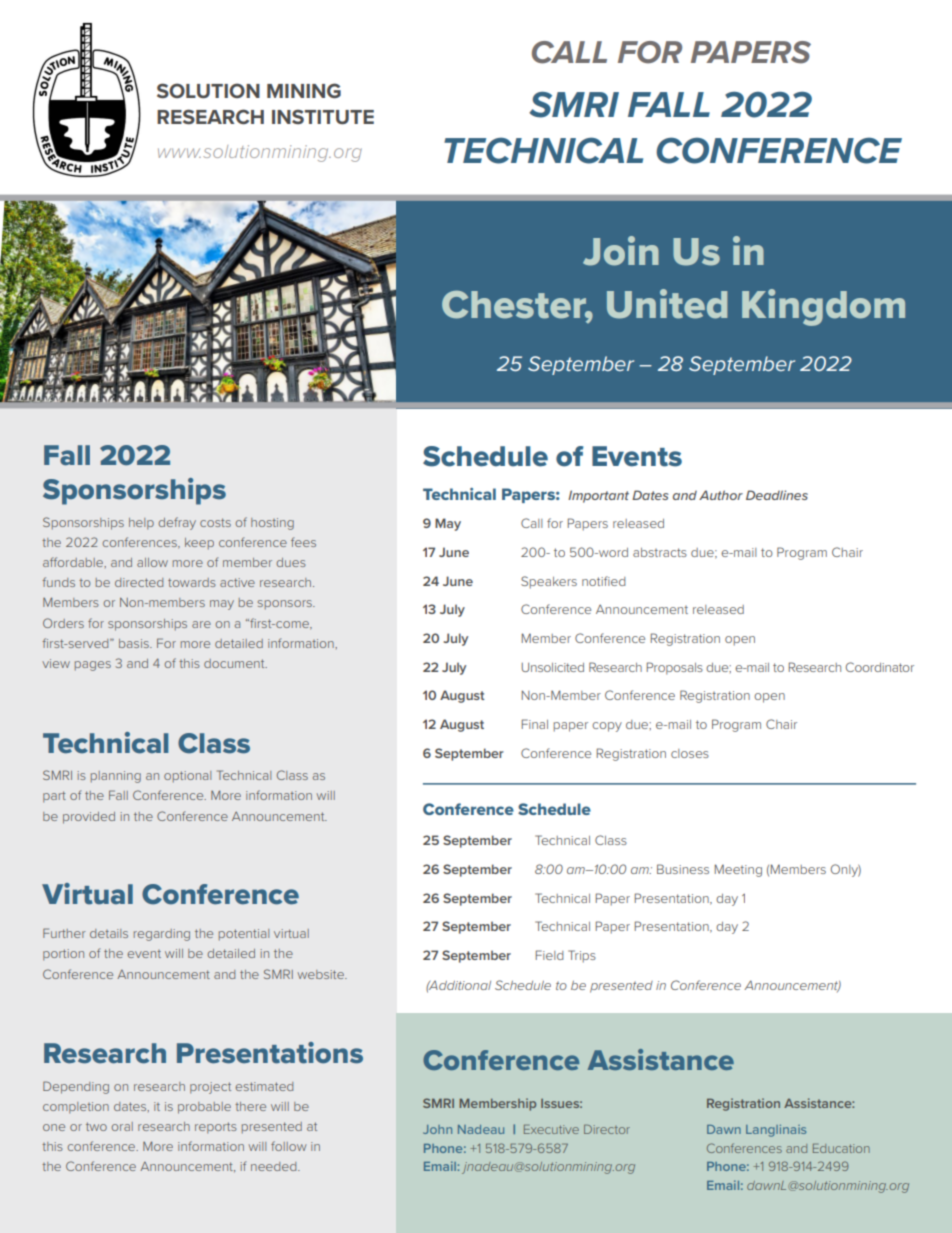 This screenshot has width=952, height=1233. I want to click on INSTITUTE, so click(323, 116).
